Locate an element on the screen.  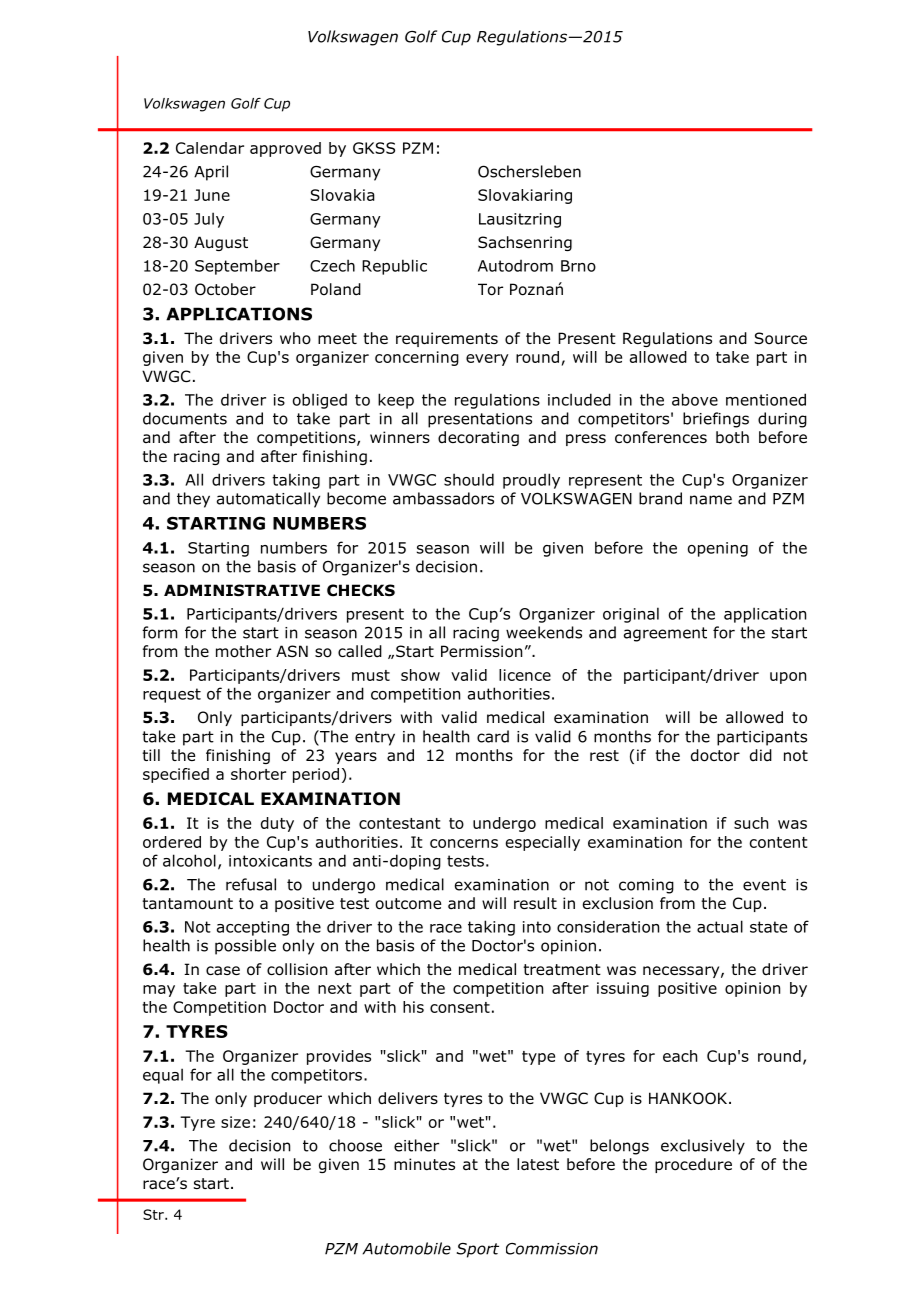
April is located at coordinates (211, 173).
